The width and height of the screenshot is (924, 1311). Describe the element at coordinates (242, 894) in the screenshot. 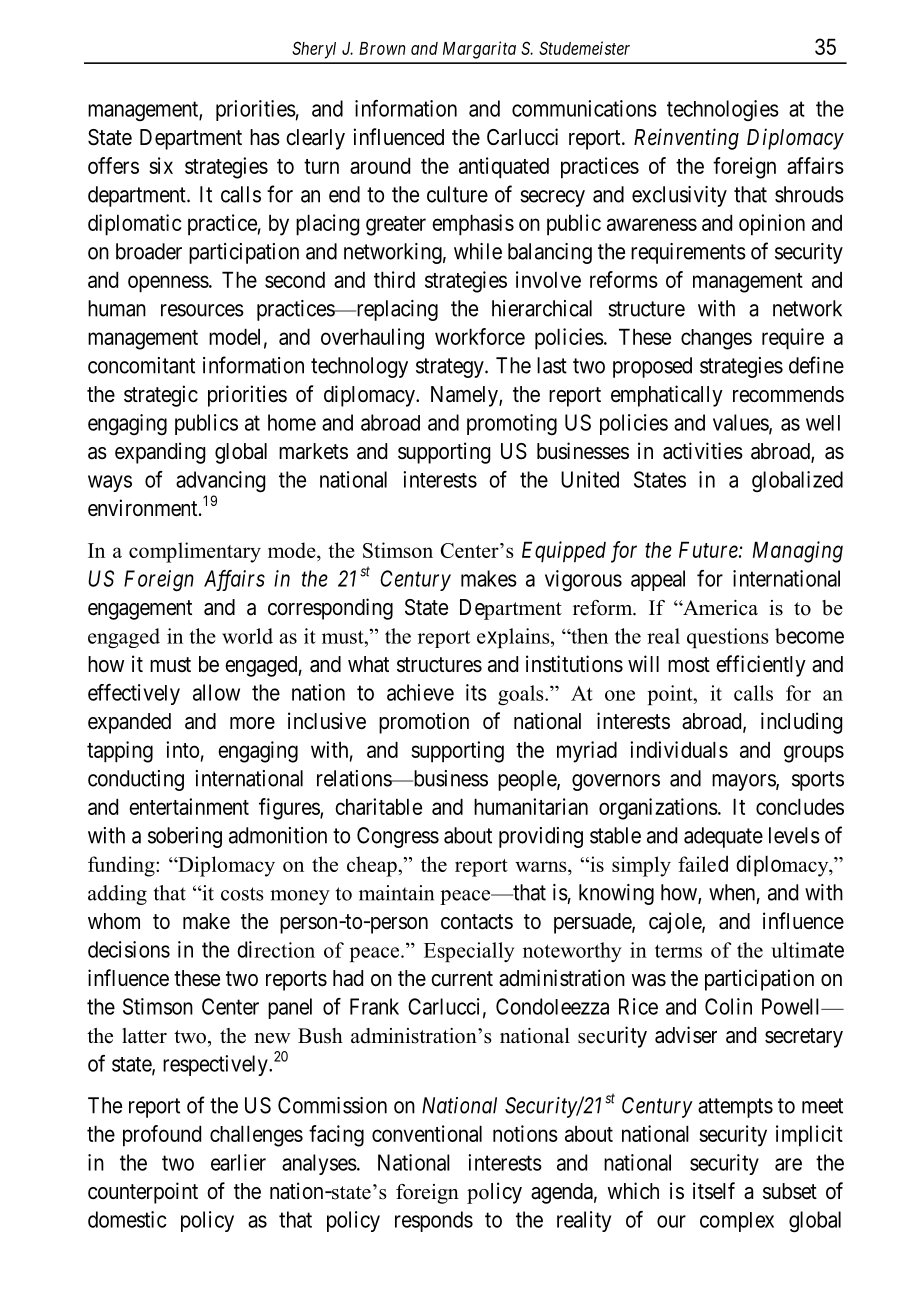

I see `costs` at that location.
